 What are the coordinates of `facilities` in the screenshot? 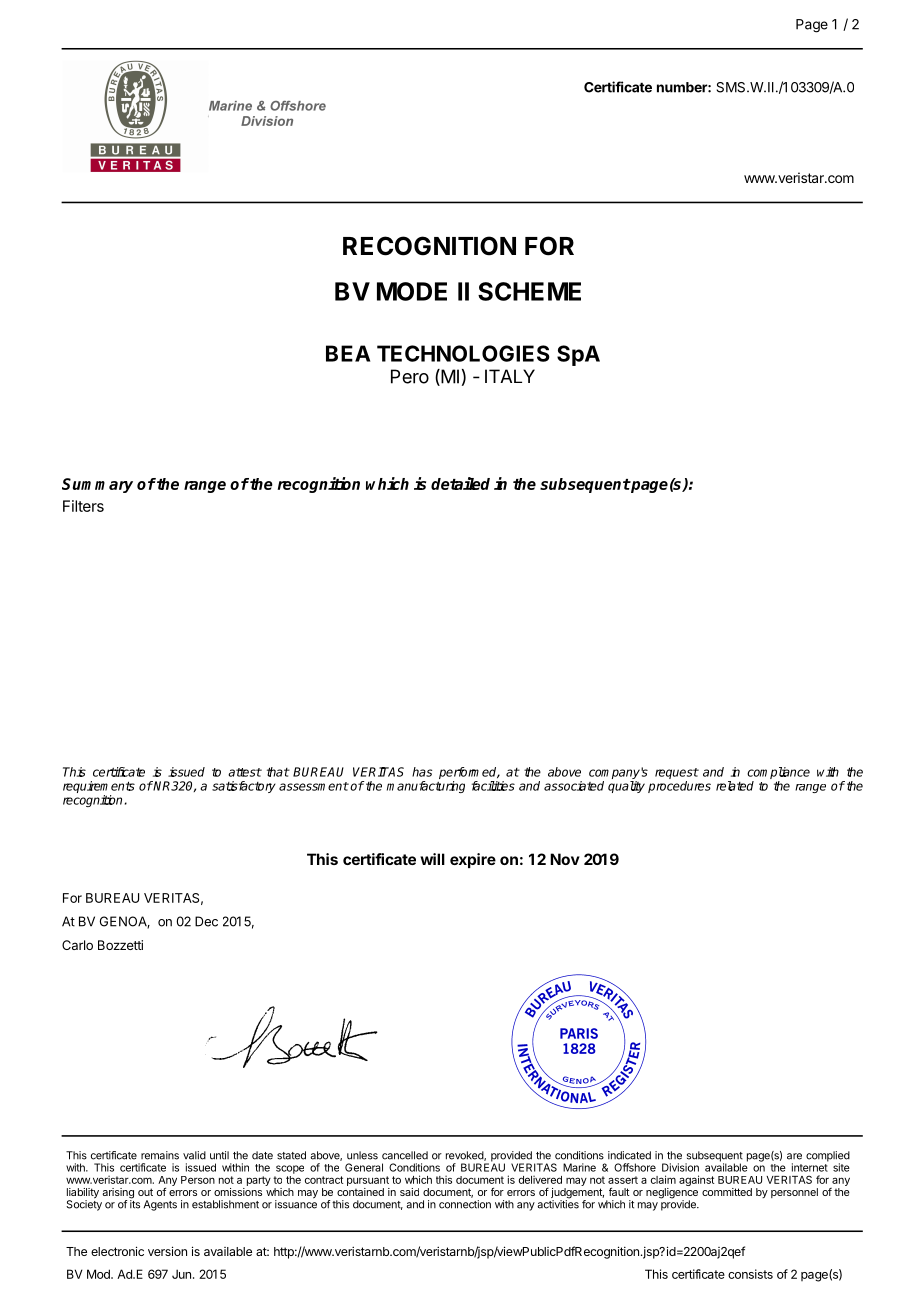 It's located at (493, 786).
